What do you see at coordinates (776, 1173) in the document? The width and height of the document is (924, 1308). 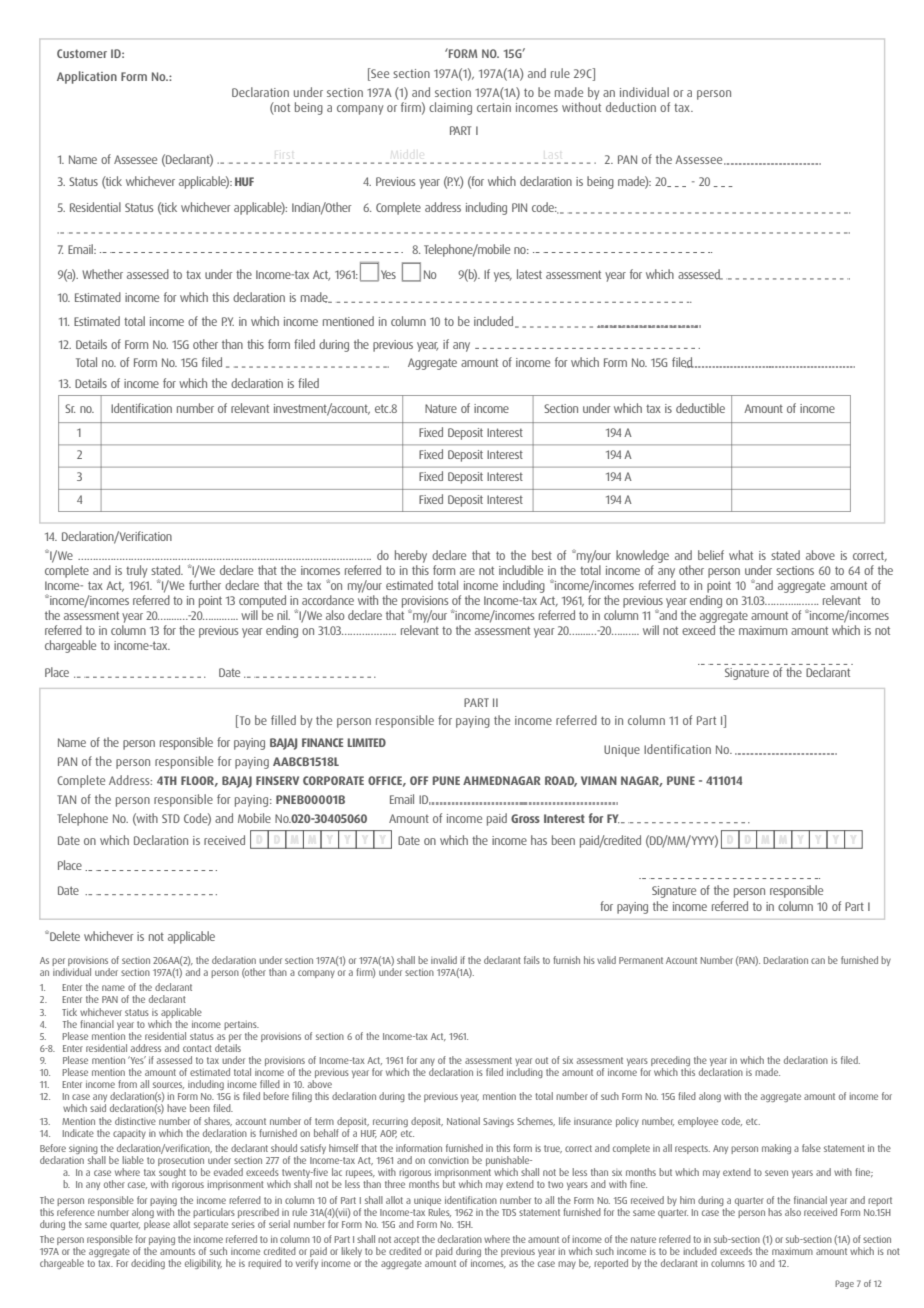 I see `seven` at bounding box center [776, 1173].
